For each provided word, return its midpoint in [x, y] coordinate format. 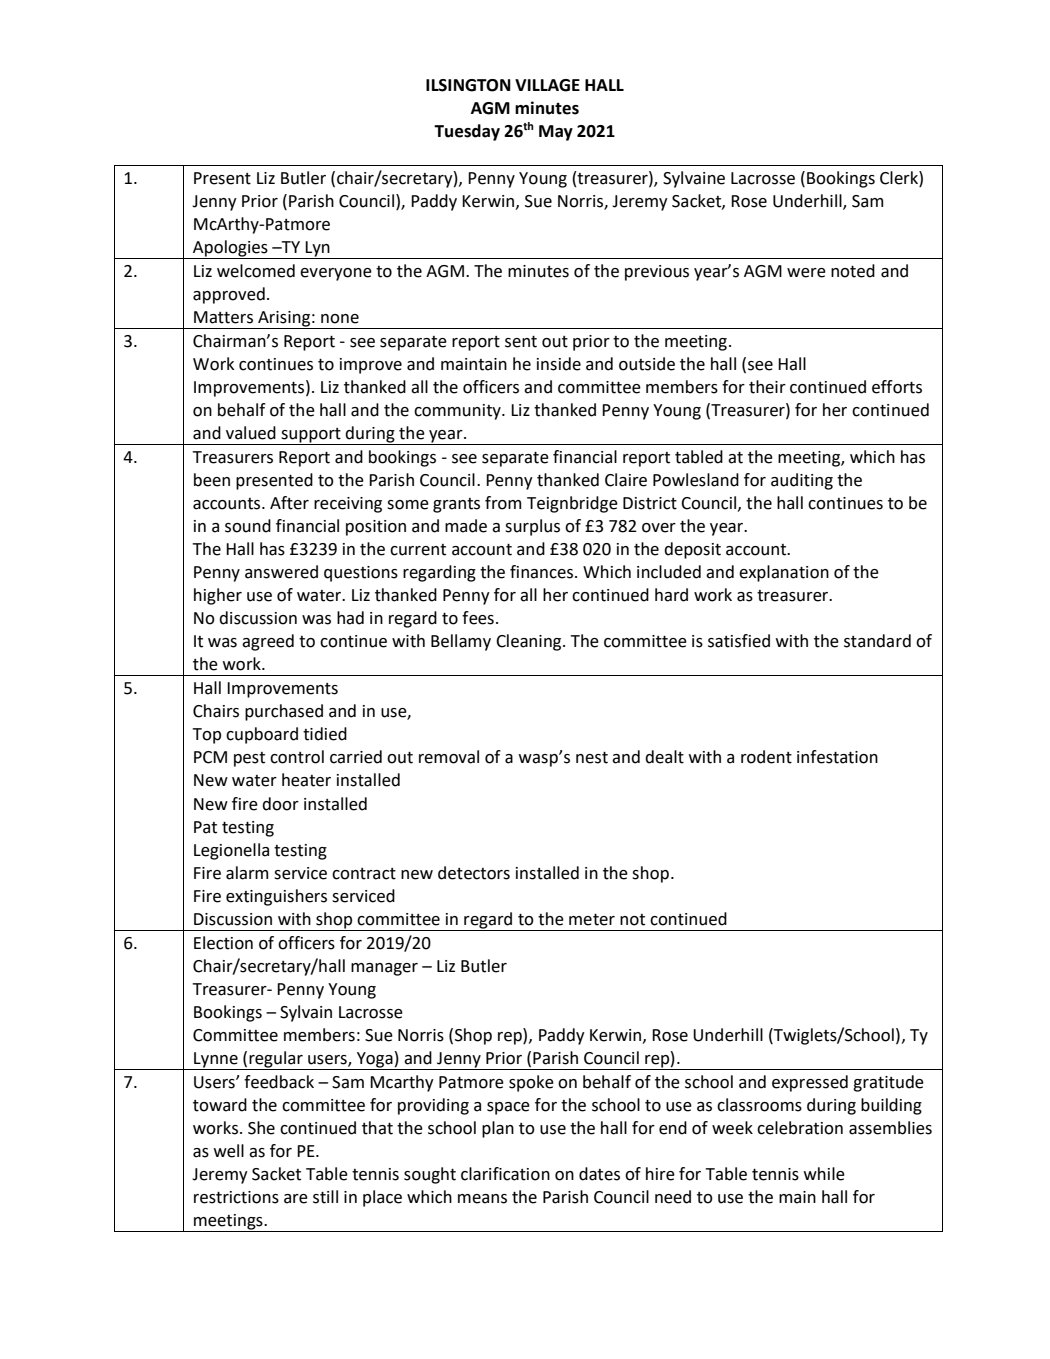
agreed [268, 642]
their [767, 387]
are [296, 1199]
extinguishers [276, 897]
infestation [837, 757]
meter [592, 920]
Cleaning [530, 642]
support [311, 436]
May [556, 133]
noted [853, 271]
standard [877, 641]
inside [559, 364]
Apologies [230, 249]
